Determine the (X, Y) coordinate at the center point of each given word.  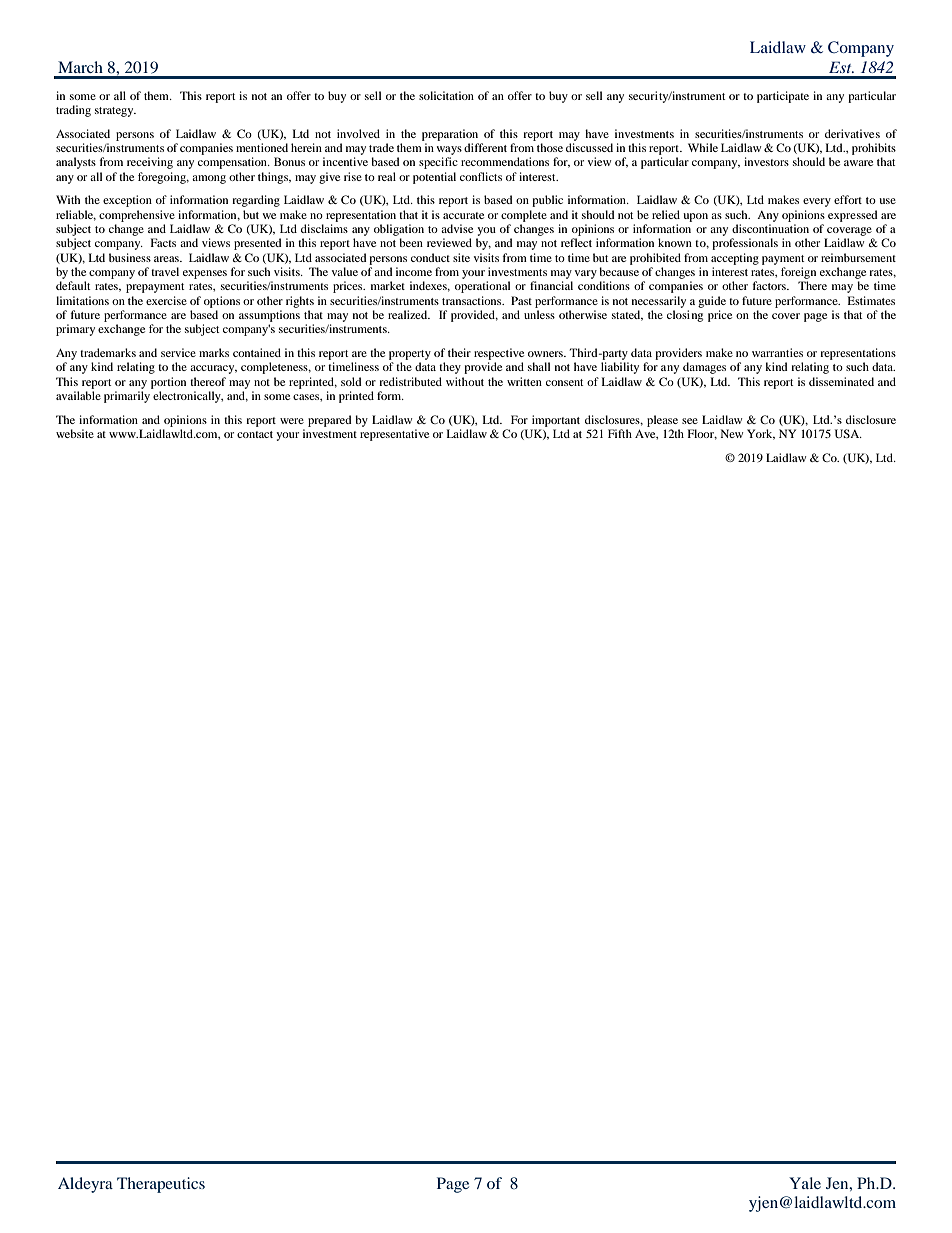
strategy (115, 112)
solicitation (446, 95)
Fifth (620, 433)
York (761, 434)
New (732, 433)
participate (783, 97)
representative (394, 435)
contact (255, 434)
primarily (127, 397)
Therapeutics (161, 1185)
